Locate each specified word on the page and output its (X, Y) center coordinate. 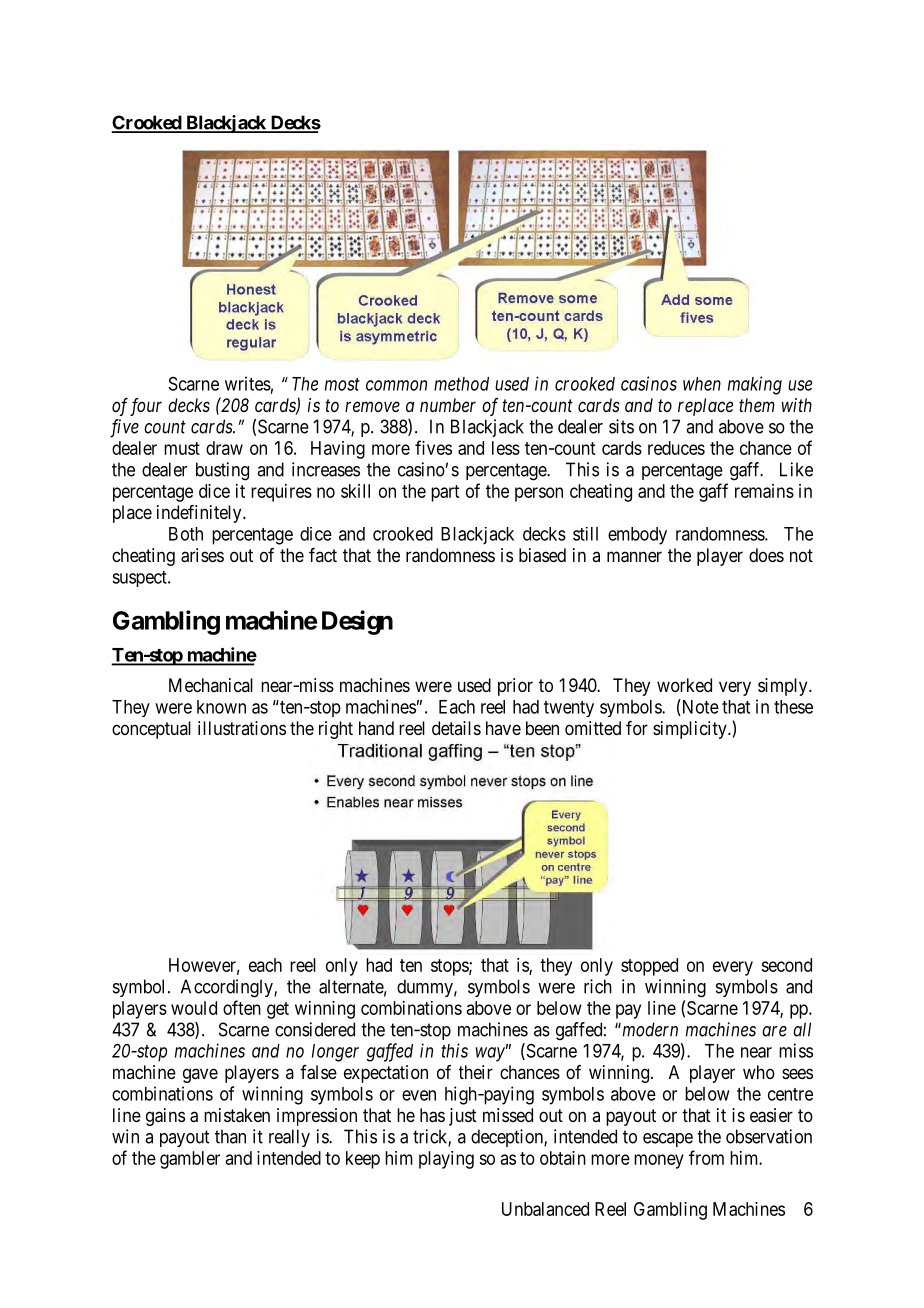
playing (446, 1160)
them (757, 405)
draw (224, 448)
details (456, 728)
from (706, 1157)
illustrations (242, 728)
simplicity (691, 730)
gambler (190, 1160)
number (448, 405)
